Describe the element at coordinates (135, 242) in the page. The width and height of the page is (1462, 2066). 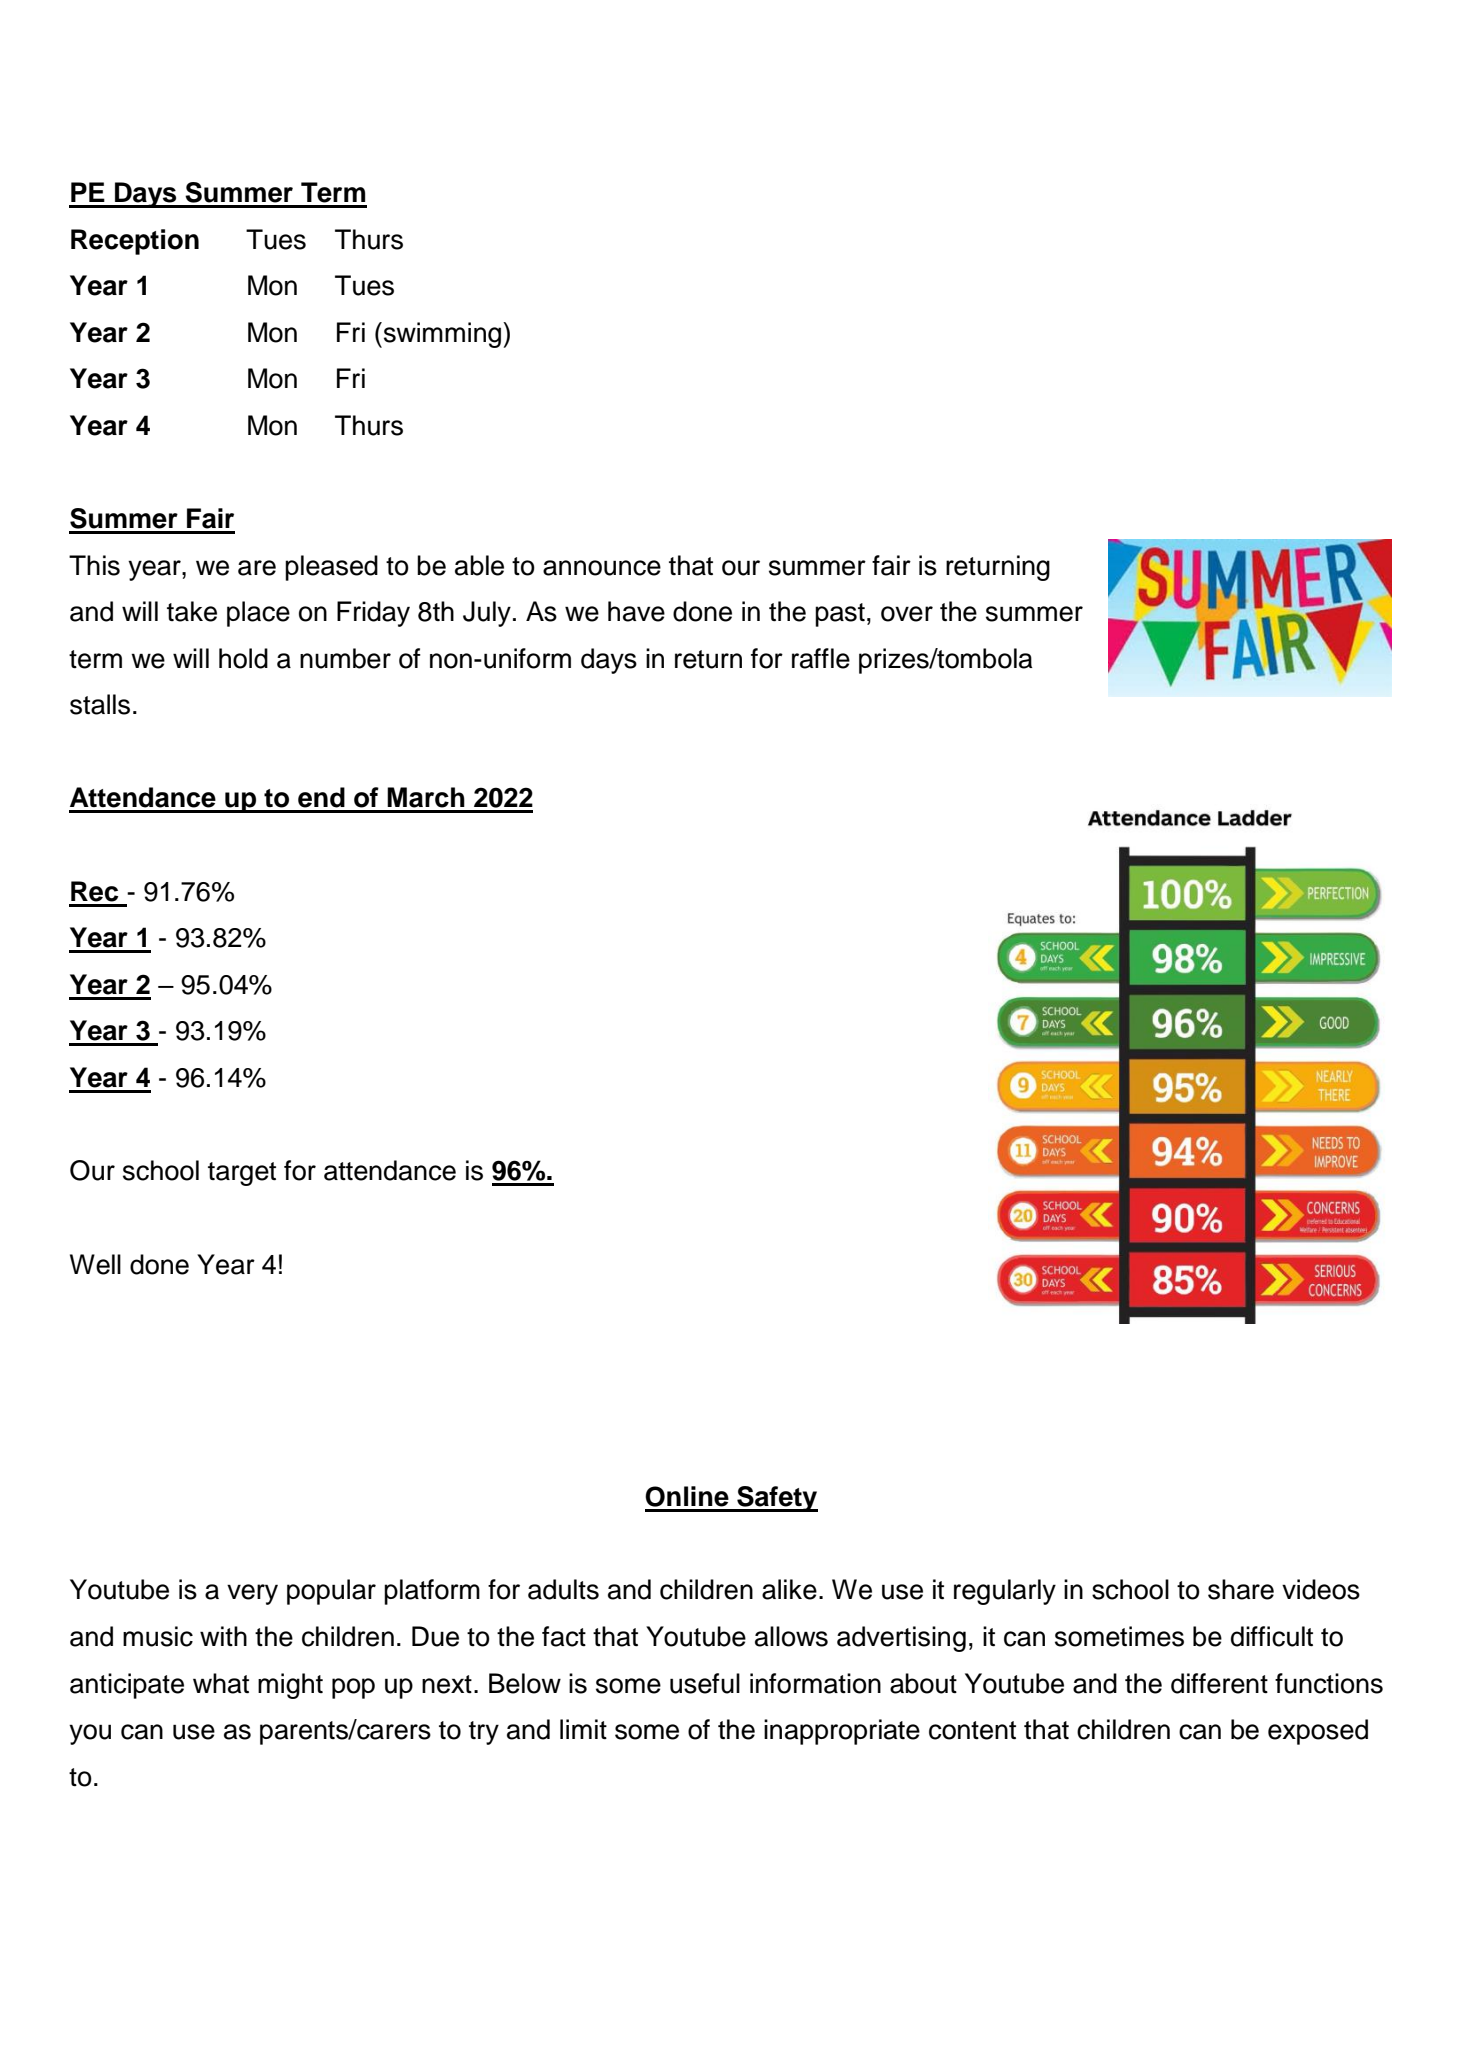
I see `Reception` at that location.
